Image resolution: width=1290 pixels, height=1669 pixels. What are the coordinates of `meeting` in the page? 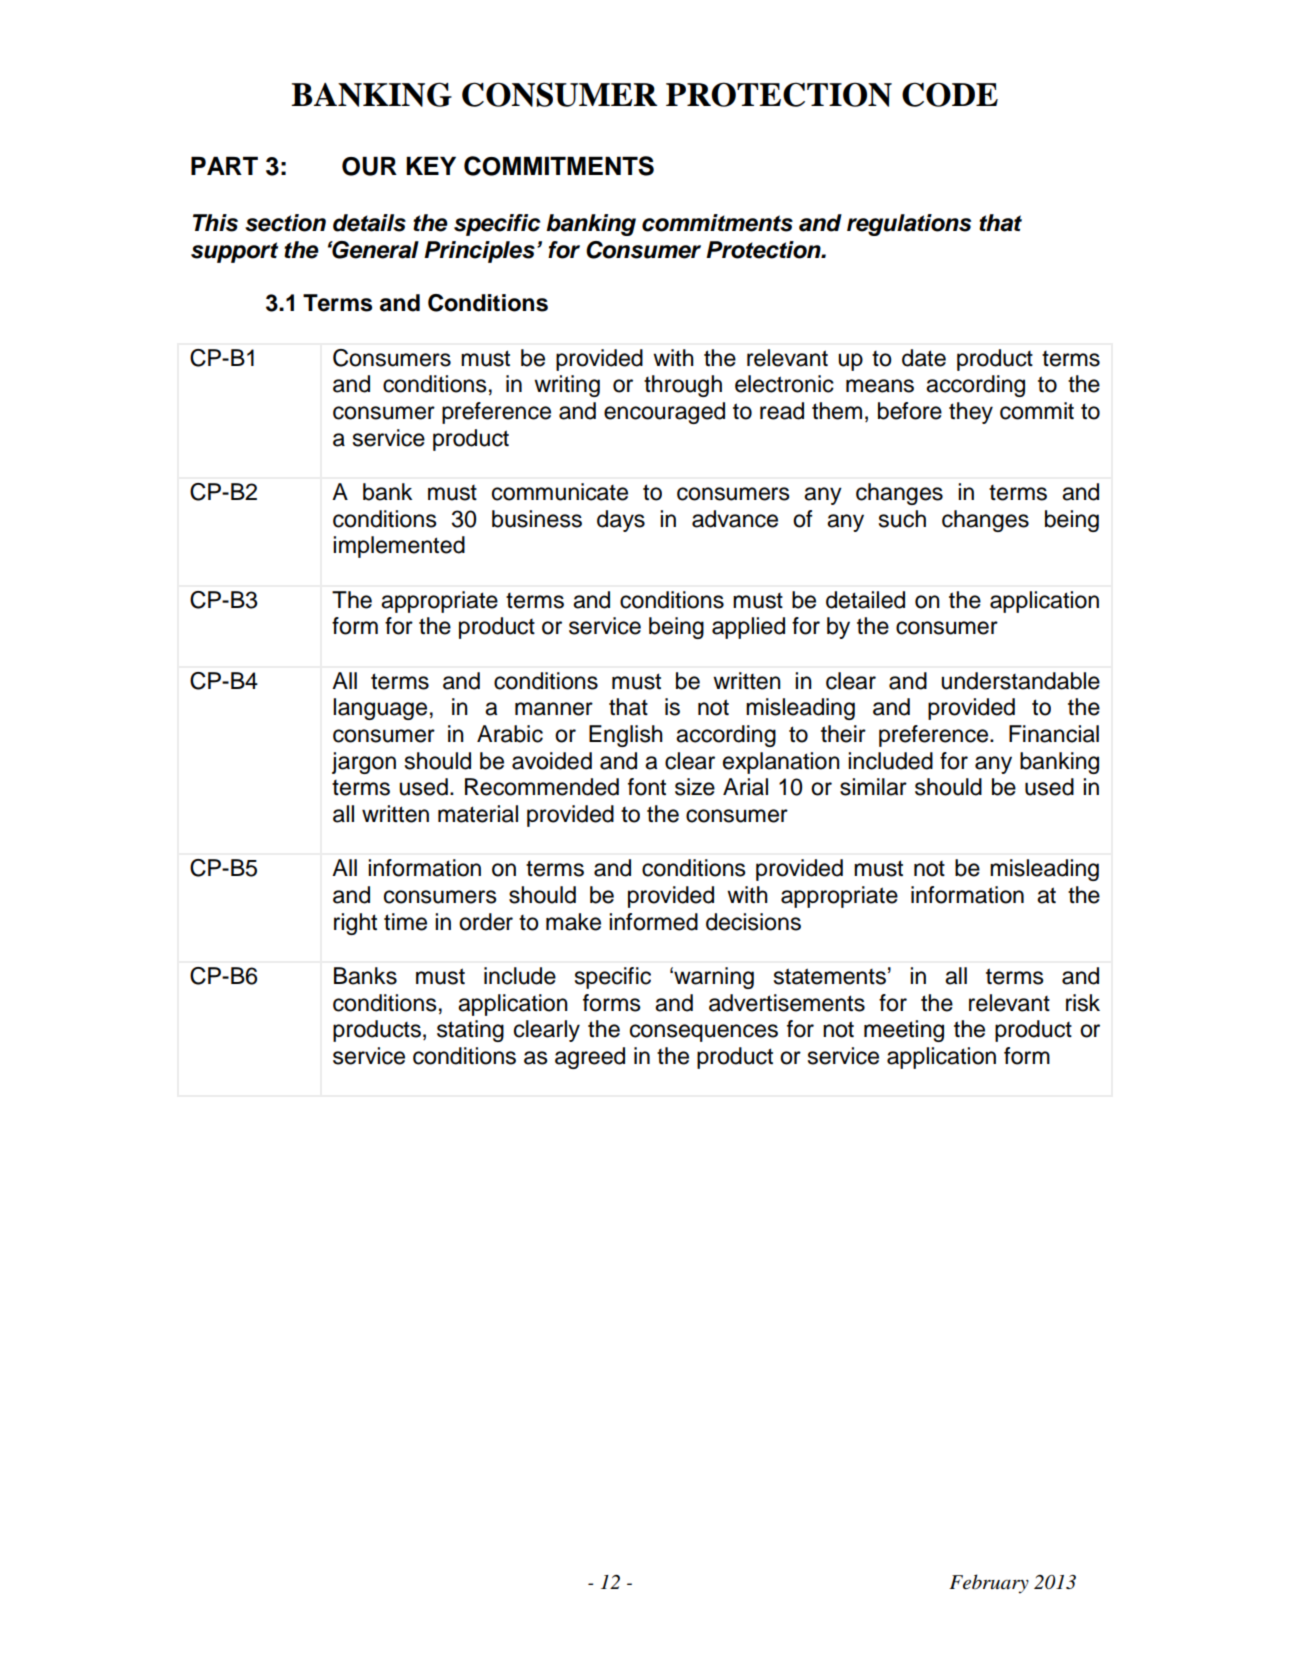 It's located at (904, 1031).
